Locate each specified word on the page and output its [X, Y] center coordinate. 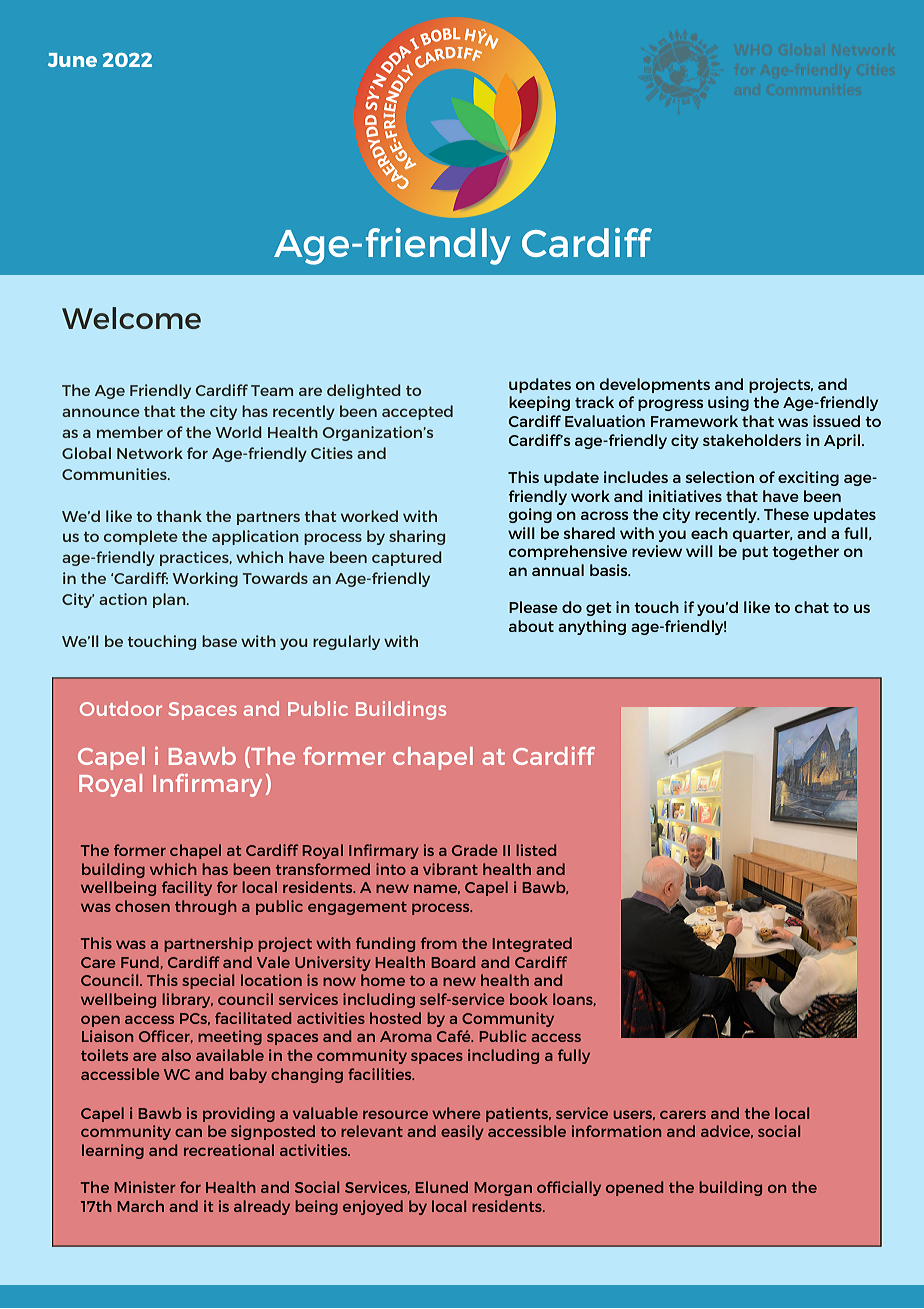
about [531, 626]
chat [812, 607]
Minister [145, 1187]
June [72, 60]
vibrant [450, 869]
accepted [417, 412]
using [728, 403]
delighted [364, 391]
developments [655, 385]
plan [170, 600]
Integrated [532, 944]
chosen [142, 906]
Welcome [131, 318]
